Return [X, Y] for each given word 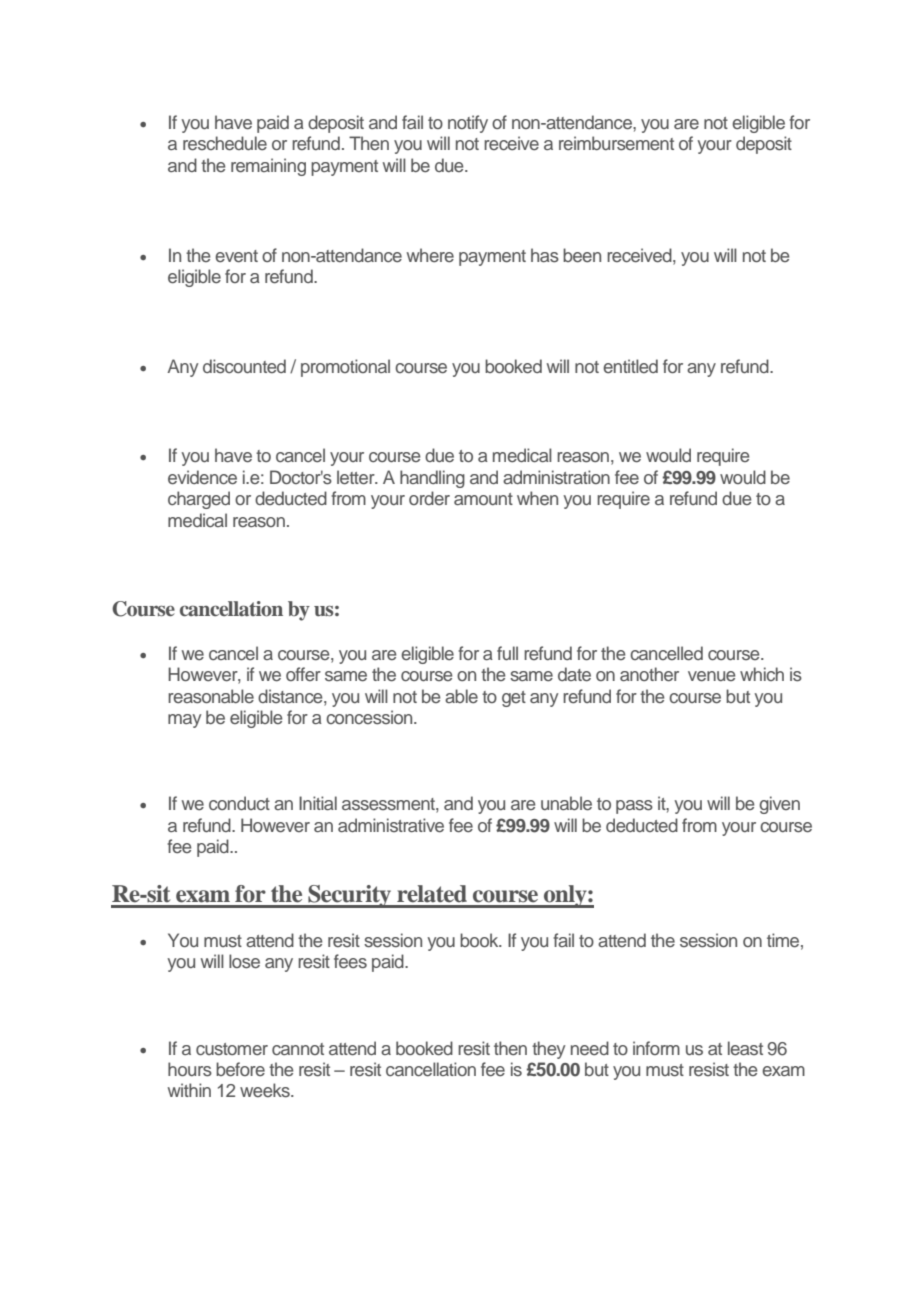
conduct [239, 803]
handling [432, 479]
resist [709, 1069]
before [240, 1069]
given [779, 805]
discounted [244, 366]
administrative [391, 825]
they [548, 1050]
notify [468, 124]
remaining [268, 167]
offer [303, 674]
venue [711, 676]
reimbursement [616, 143]
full [507, 653]
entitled [630, 366]
